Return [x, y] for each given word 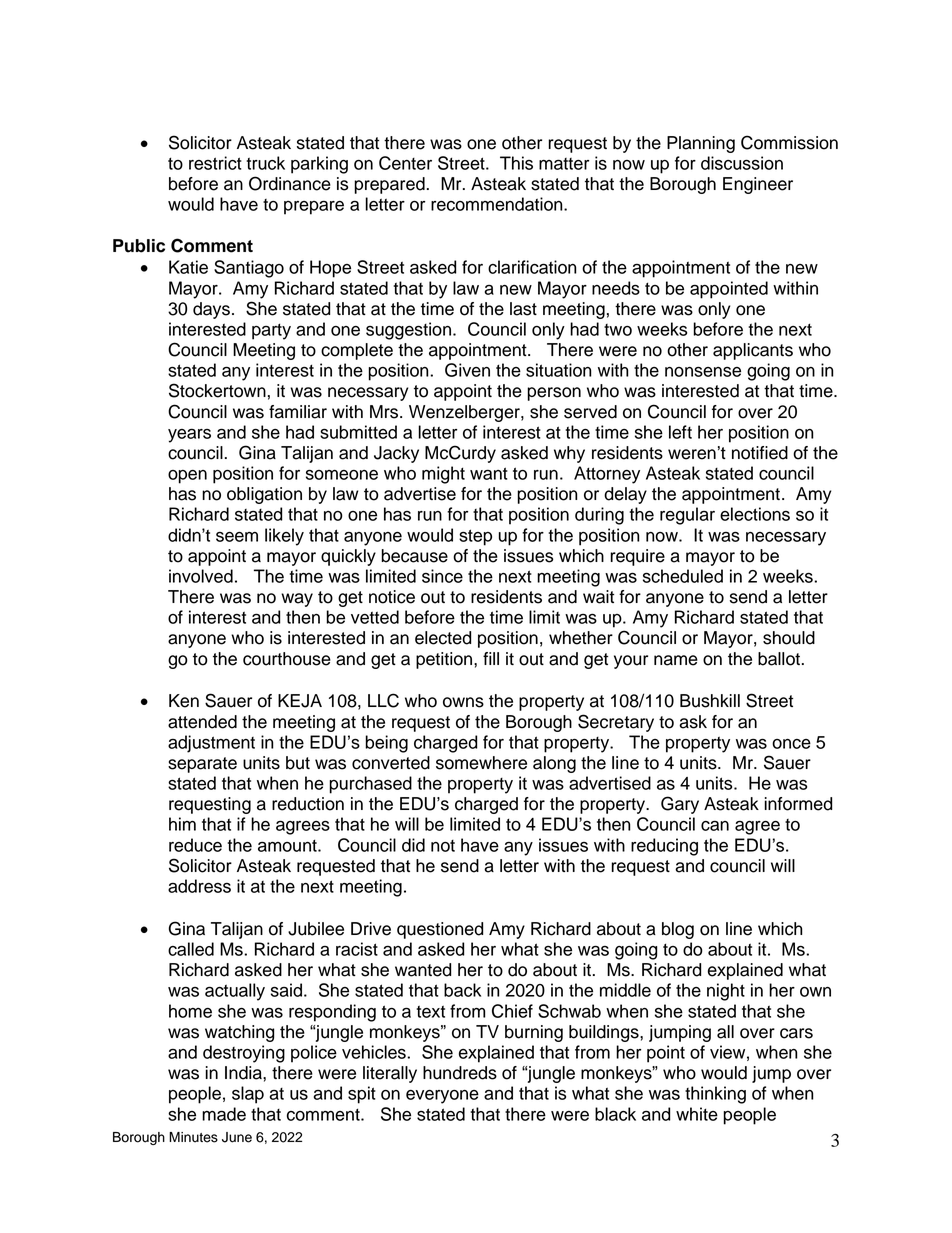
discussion [742, 163]
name [676, 660]
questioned [440, 930]
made [224, 1114]
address [199, 886]
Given [467, 370]
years [189, 435]
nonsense [703, 371]
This [516, 163]
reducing [664, 847]
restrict [215, 163]
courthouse [287, 659]
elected [443, 638]
